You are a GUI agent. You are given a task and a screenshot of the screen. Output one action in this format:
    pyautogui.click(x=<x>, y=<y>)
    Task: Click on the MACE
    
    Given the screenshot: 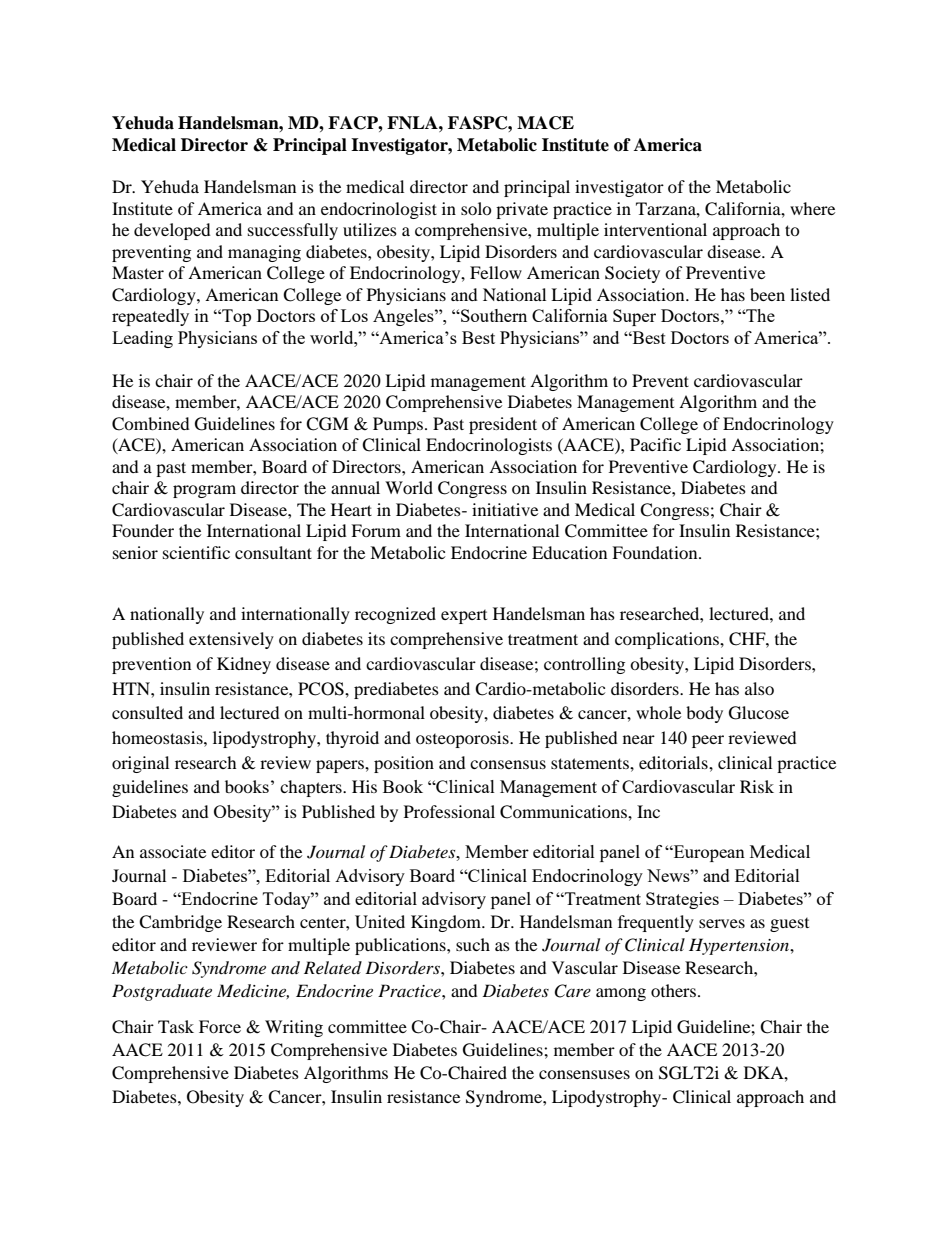 What is the action you would take?
    pyautogui.click(x=545, y=123)
